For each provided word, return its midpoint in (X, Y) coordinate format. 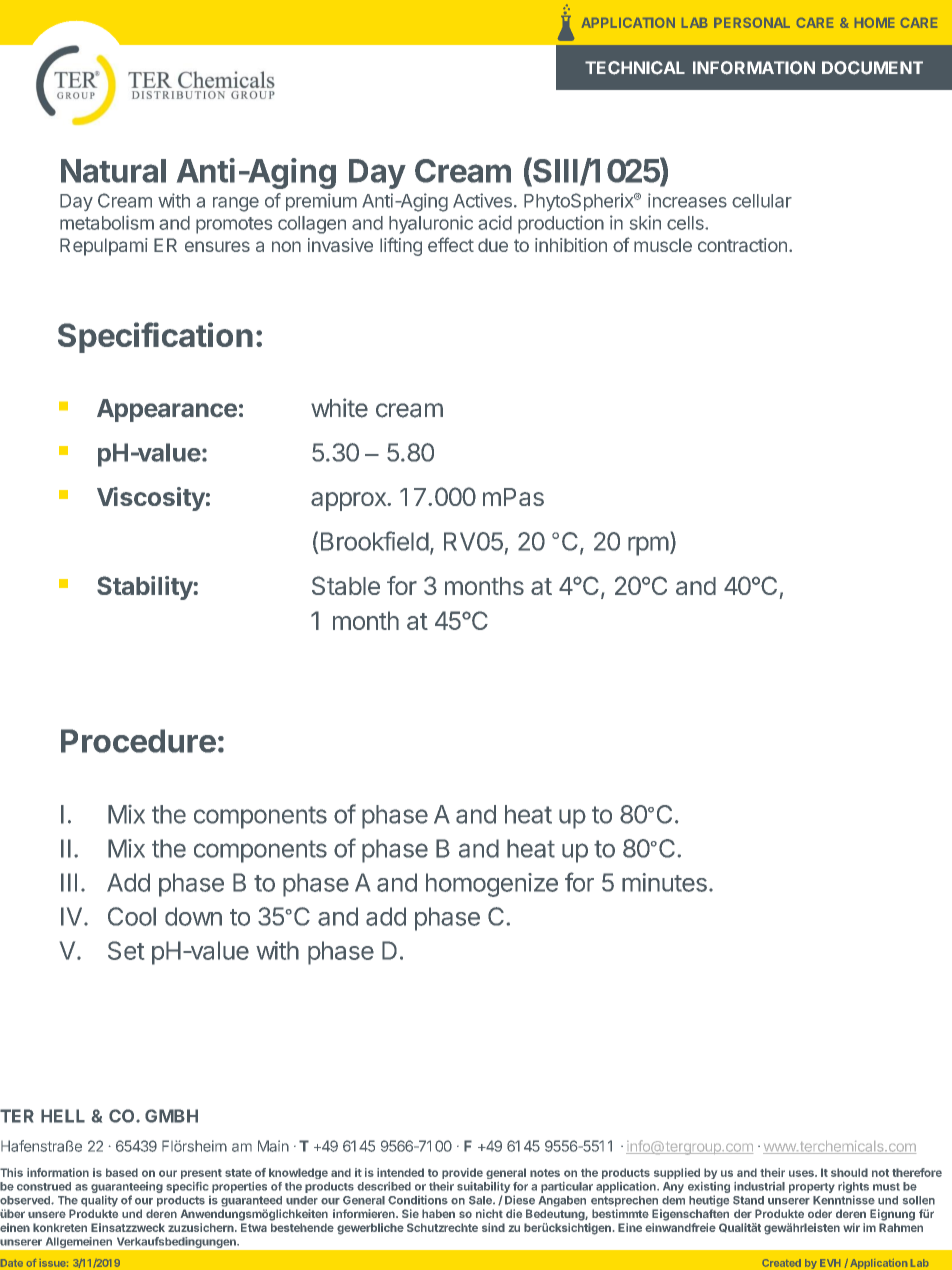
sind (493, 1227)
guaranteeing (127, 1187)
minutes (664, 882)
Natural (113, 171)
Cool (132, 916)
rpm (648, 546)
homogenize (492, 885)
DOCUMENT (872, 68)
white (339, 408)
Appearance (167, 410)
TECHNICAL (635, 68)
